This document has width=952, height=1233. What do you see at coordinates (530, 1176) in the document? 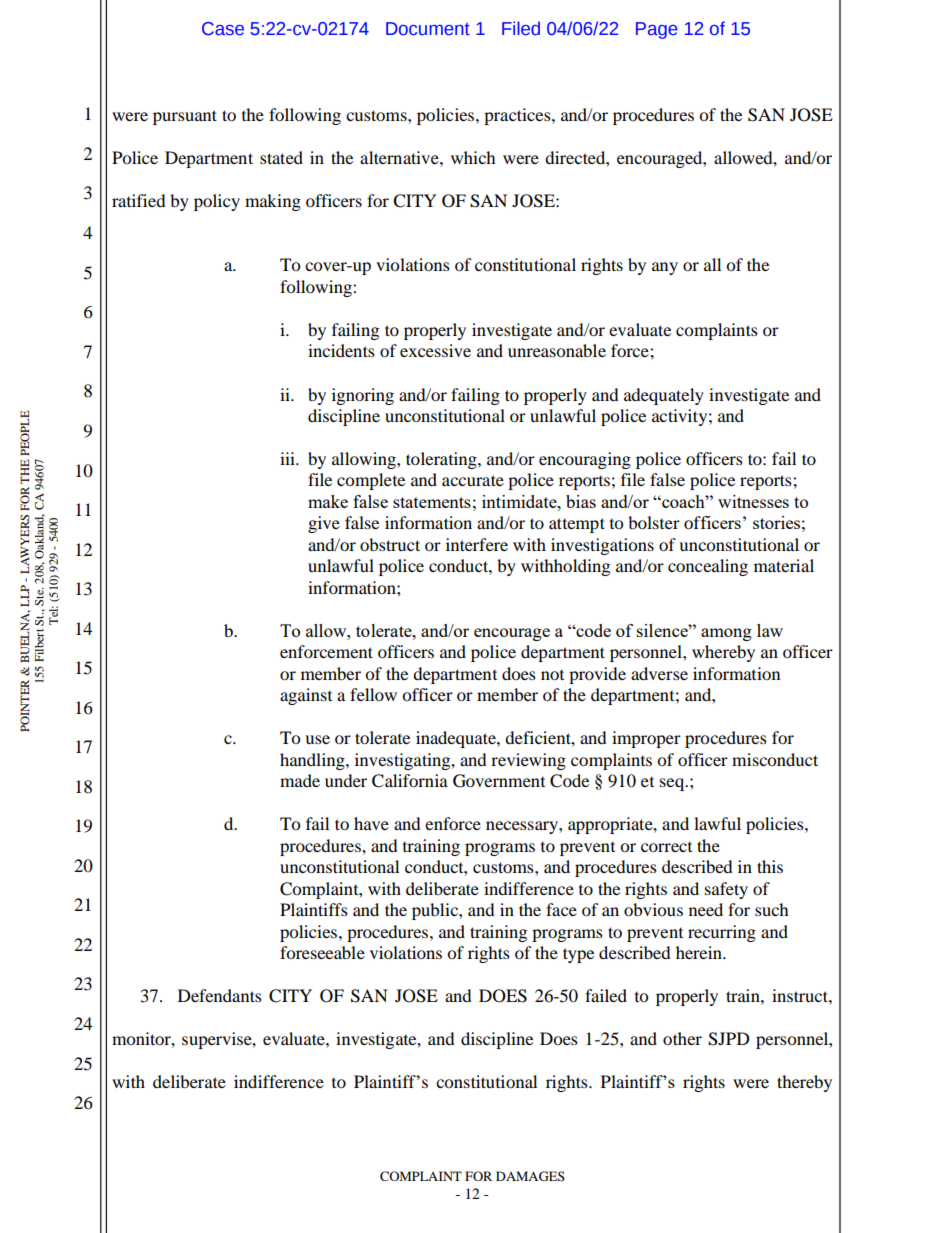
I see `DAMAGES` at bounding box center [530, 1176].
